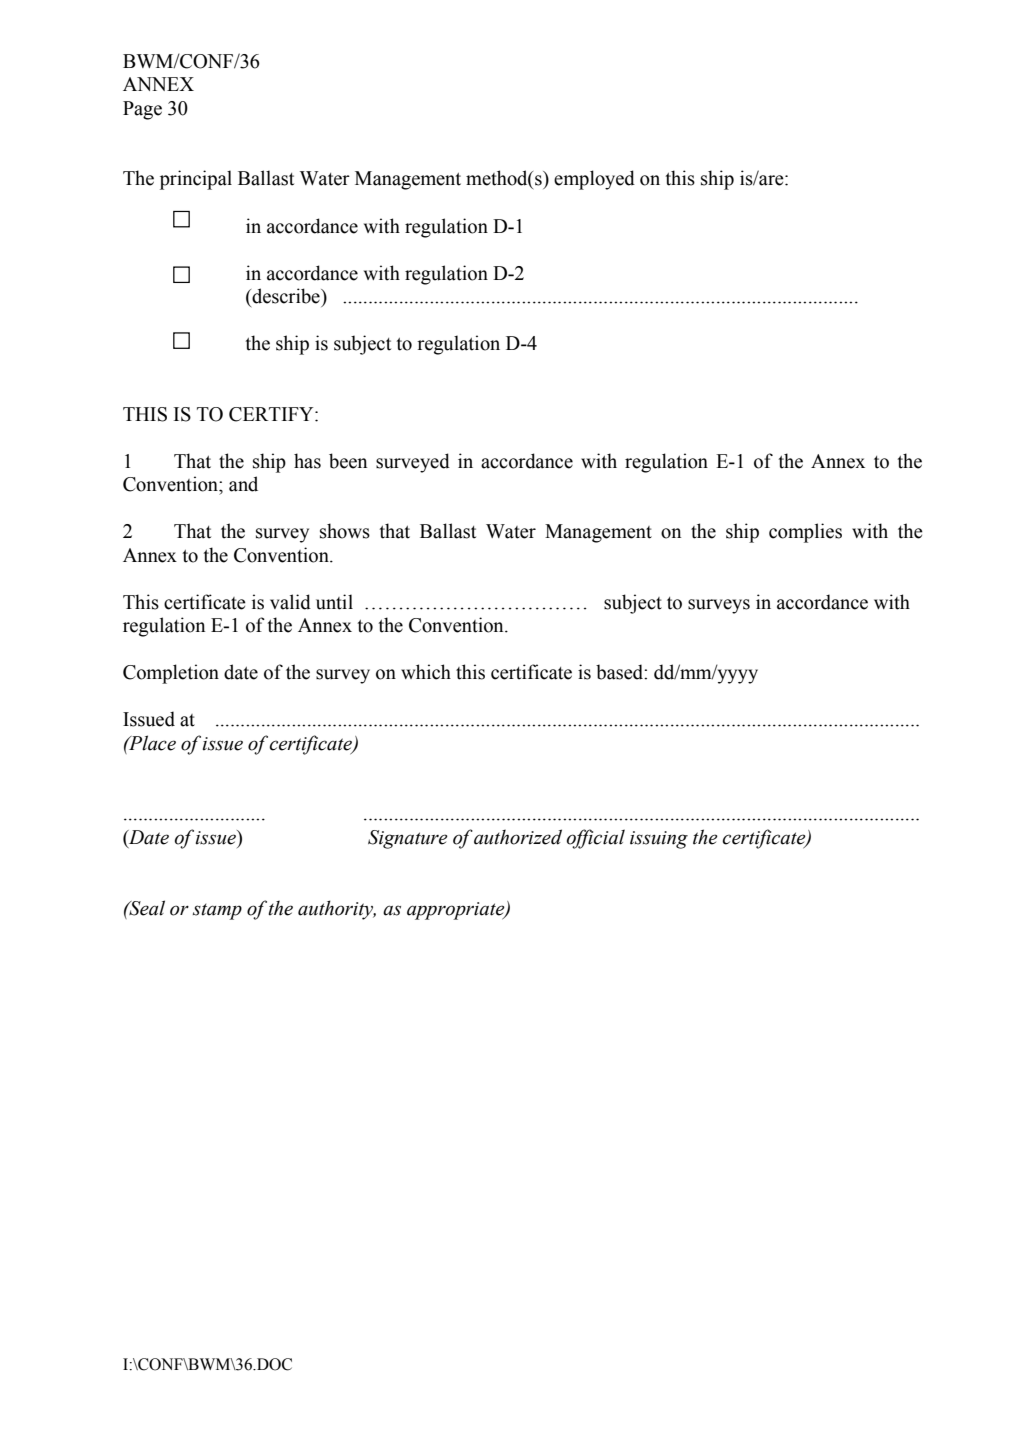 This screenshot has width=1014, height=1435. Describe the element at coordinates (334, 602) in the screenshot. I see `until` at that location.
